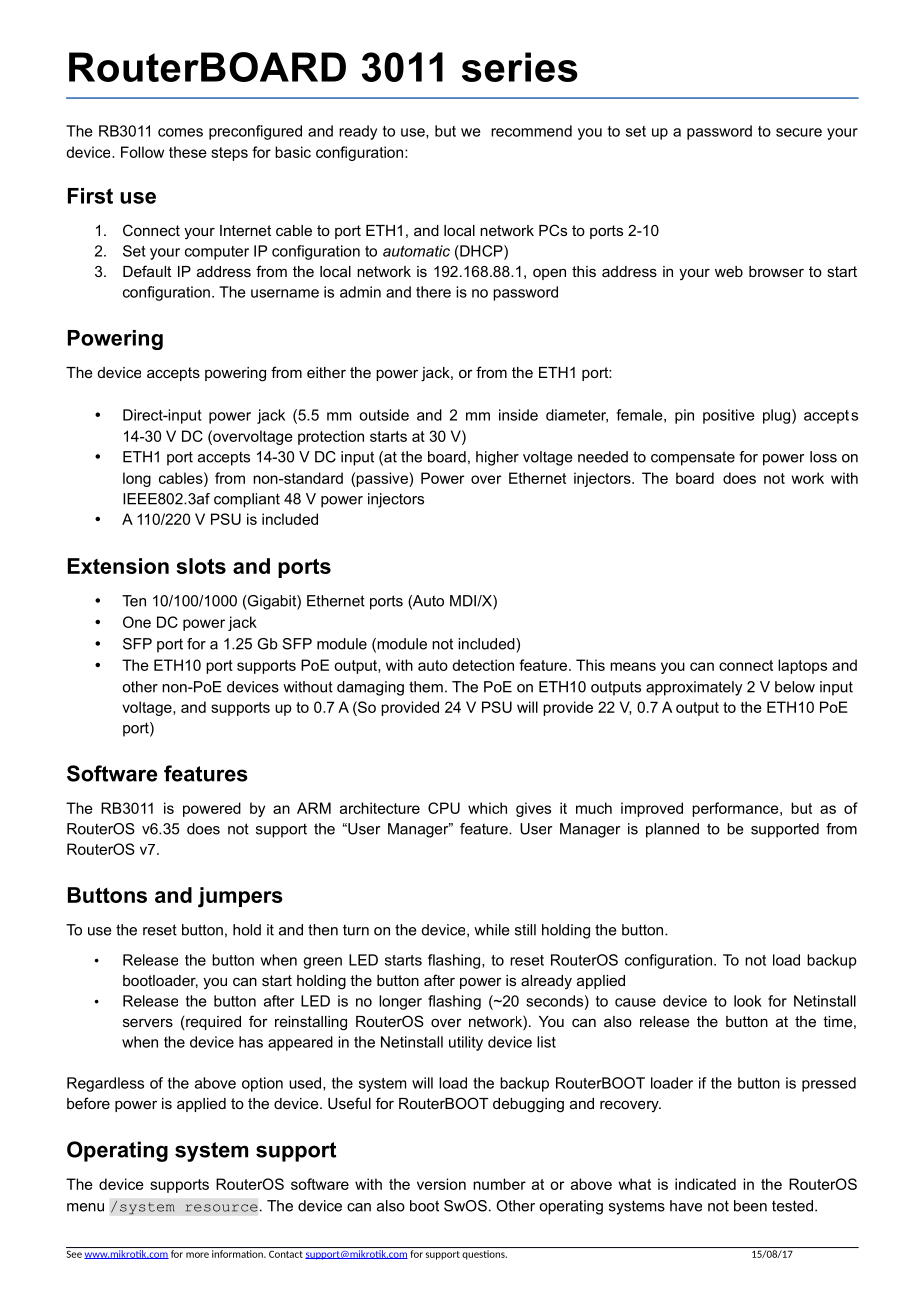 The image size is (924, 1308). I want to click on secure, so click(799, 132).
